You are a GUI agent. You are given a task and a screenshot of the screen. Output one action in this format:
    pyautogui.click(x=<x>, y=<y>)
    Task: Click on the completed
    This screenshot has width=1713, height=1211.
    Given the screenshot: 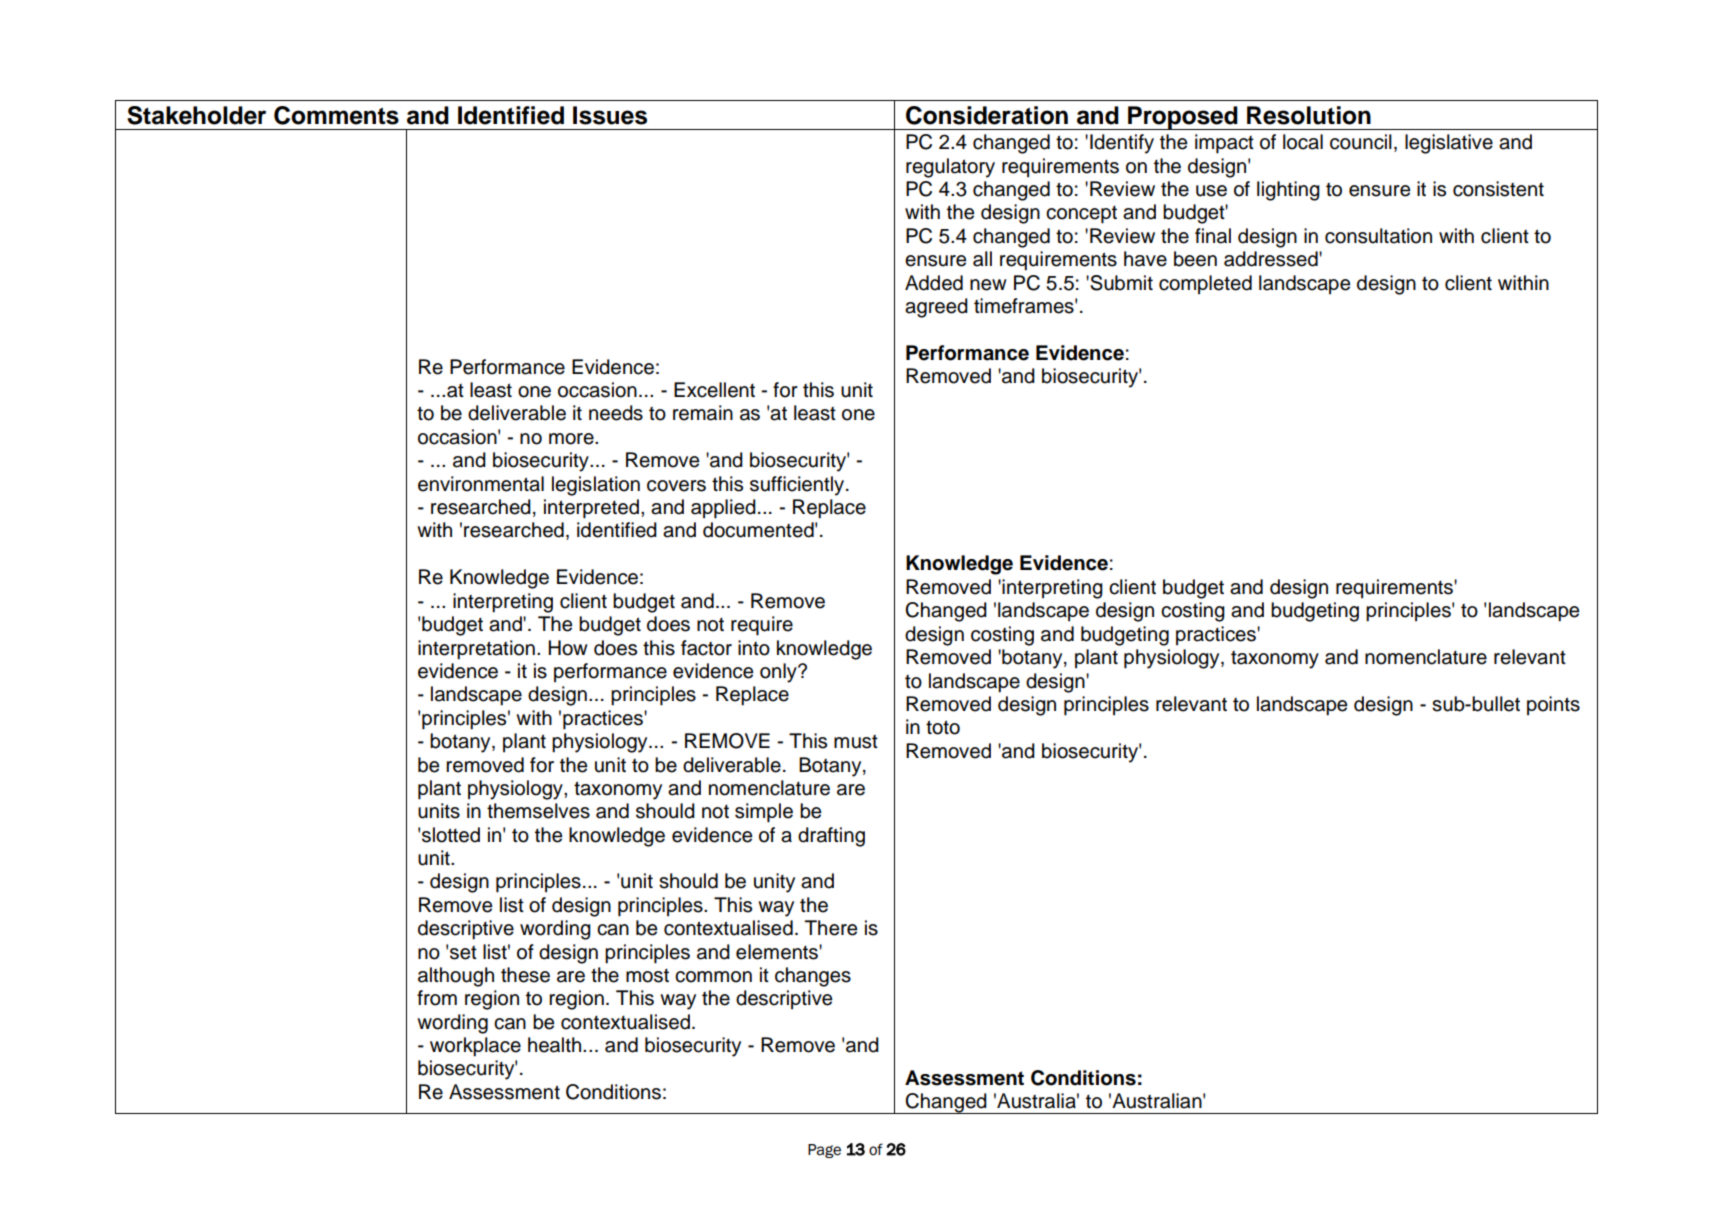 What is the action you would take?
    pyautogui.click(x=1205, y=284)
